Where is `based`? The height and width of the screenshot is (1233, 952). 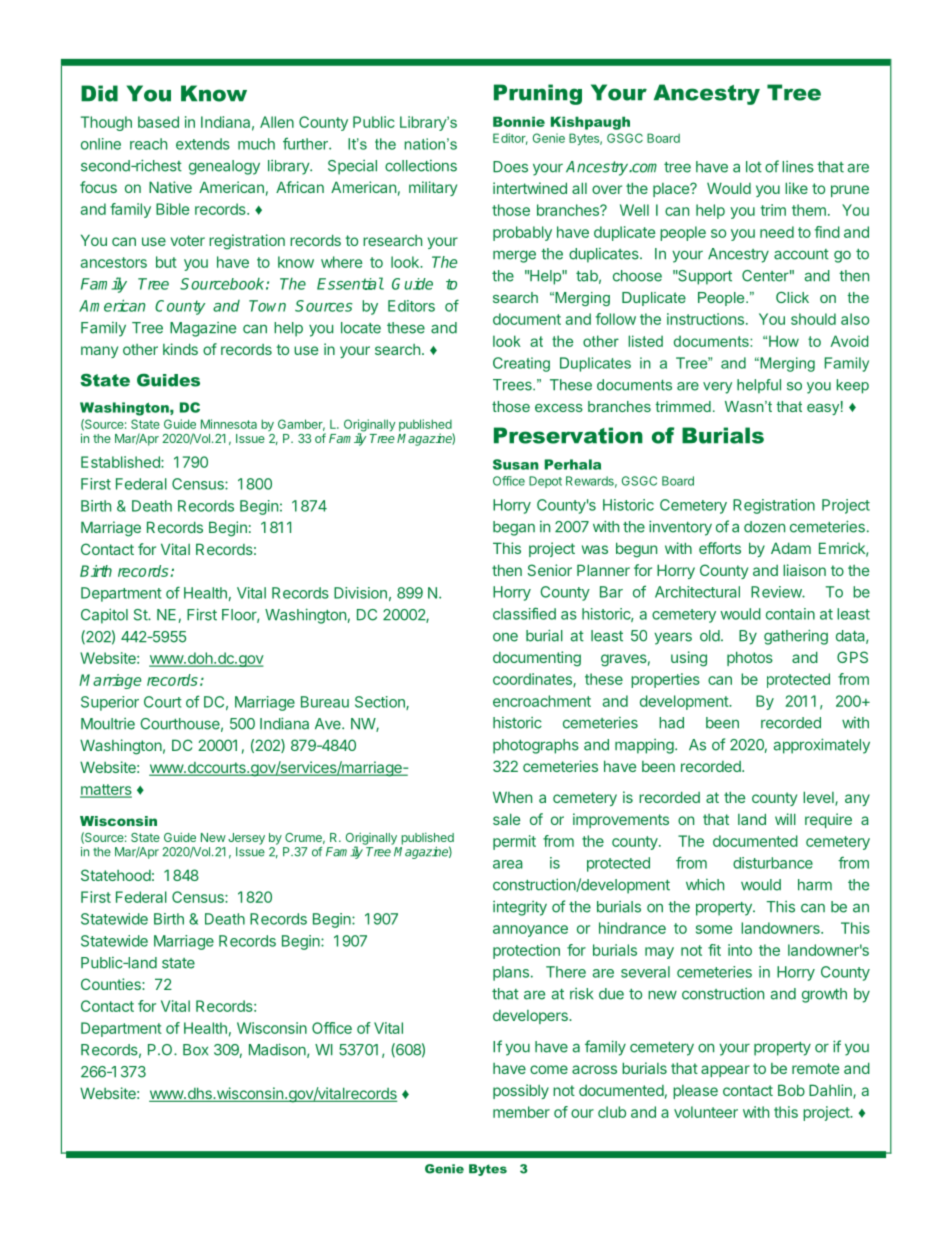
based is located at coordinates (158, 122).
